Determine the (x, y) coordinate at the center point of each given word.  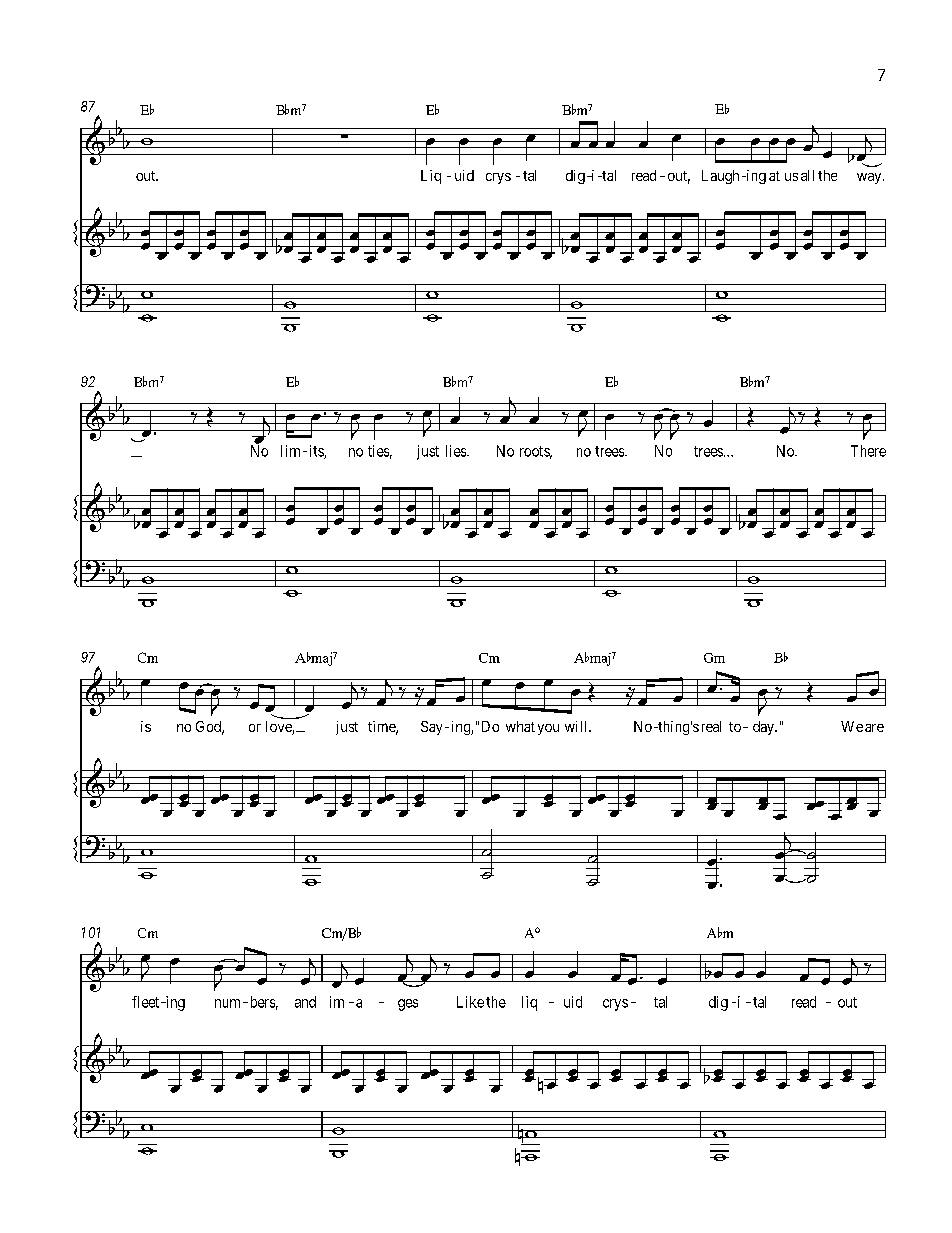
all (807, 175)
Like (470, 1002)
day (765, 728)
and (305, 1002)
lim (290, 451)
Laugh (720, 177)
